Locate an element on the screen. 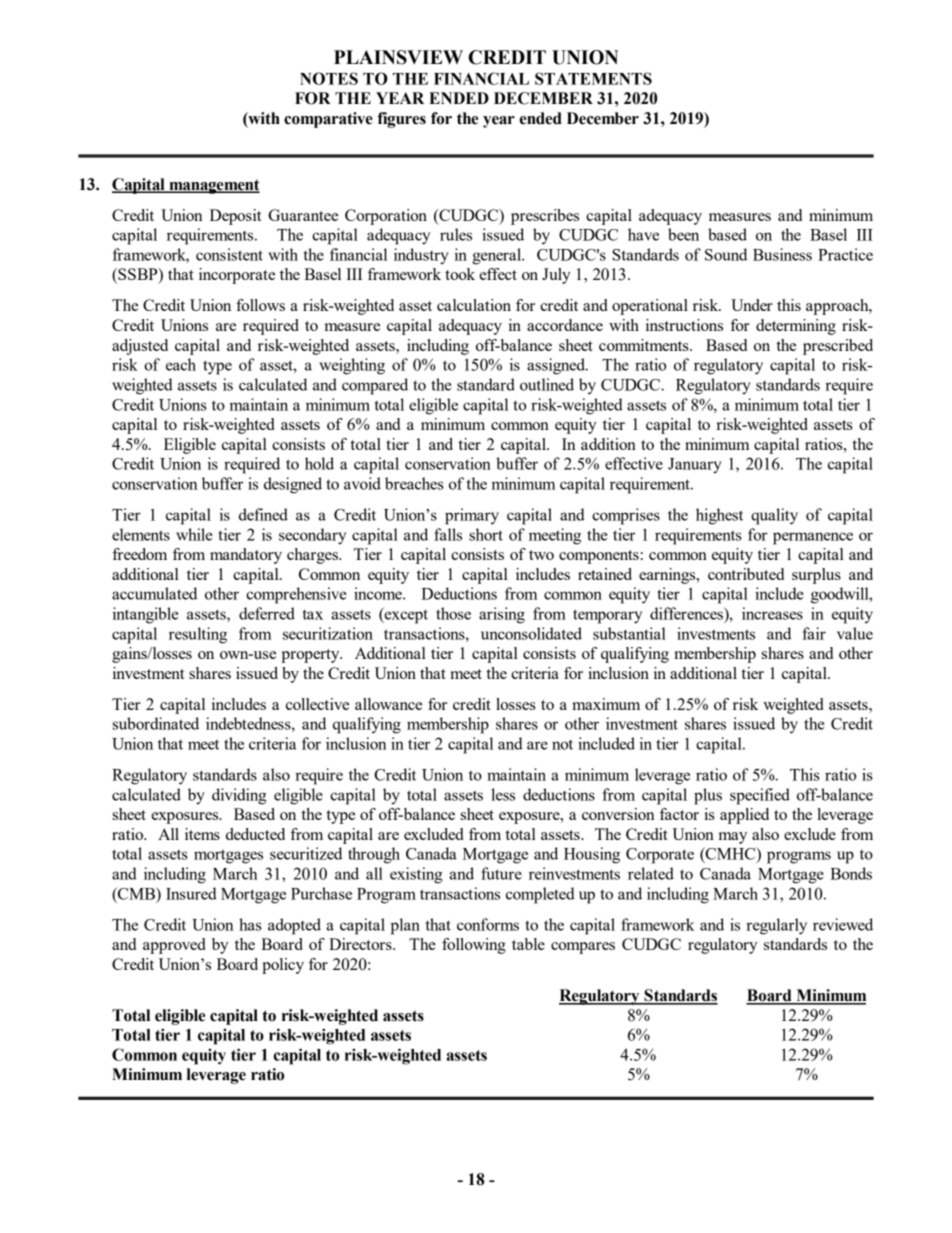 The image size is (952, 1233). short is located at coordinates (486, 534).
